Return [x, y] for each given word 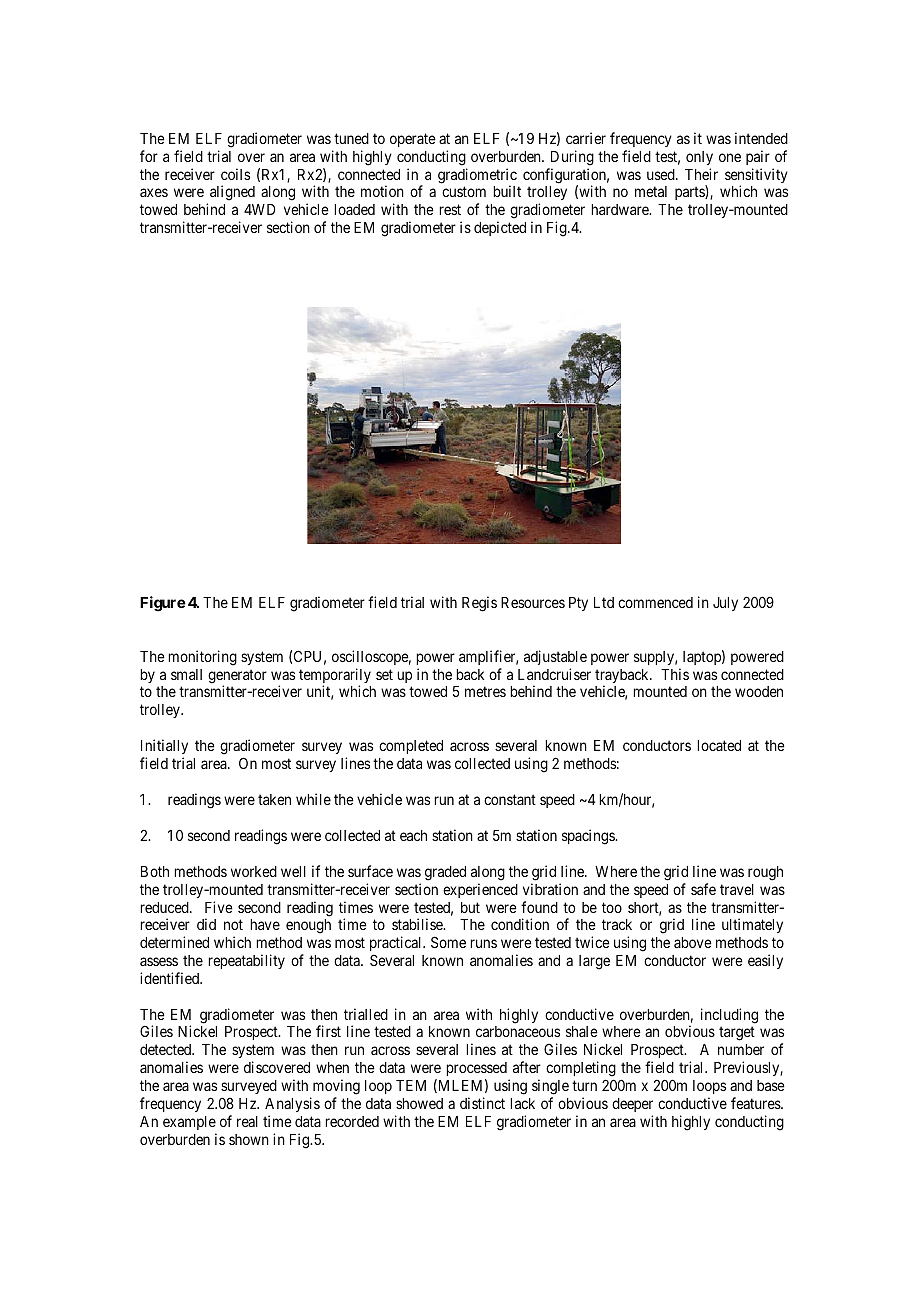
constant [510, 799]
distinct [482, 1103]
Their [701, 174]
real [247, 1121]
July [725, 604]
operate [413, 140]
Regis [479, 604]
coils [235, 174]
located [719, 745]
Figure [163, 604]
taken [274, 799]
